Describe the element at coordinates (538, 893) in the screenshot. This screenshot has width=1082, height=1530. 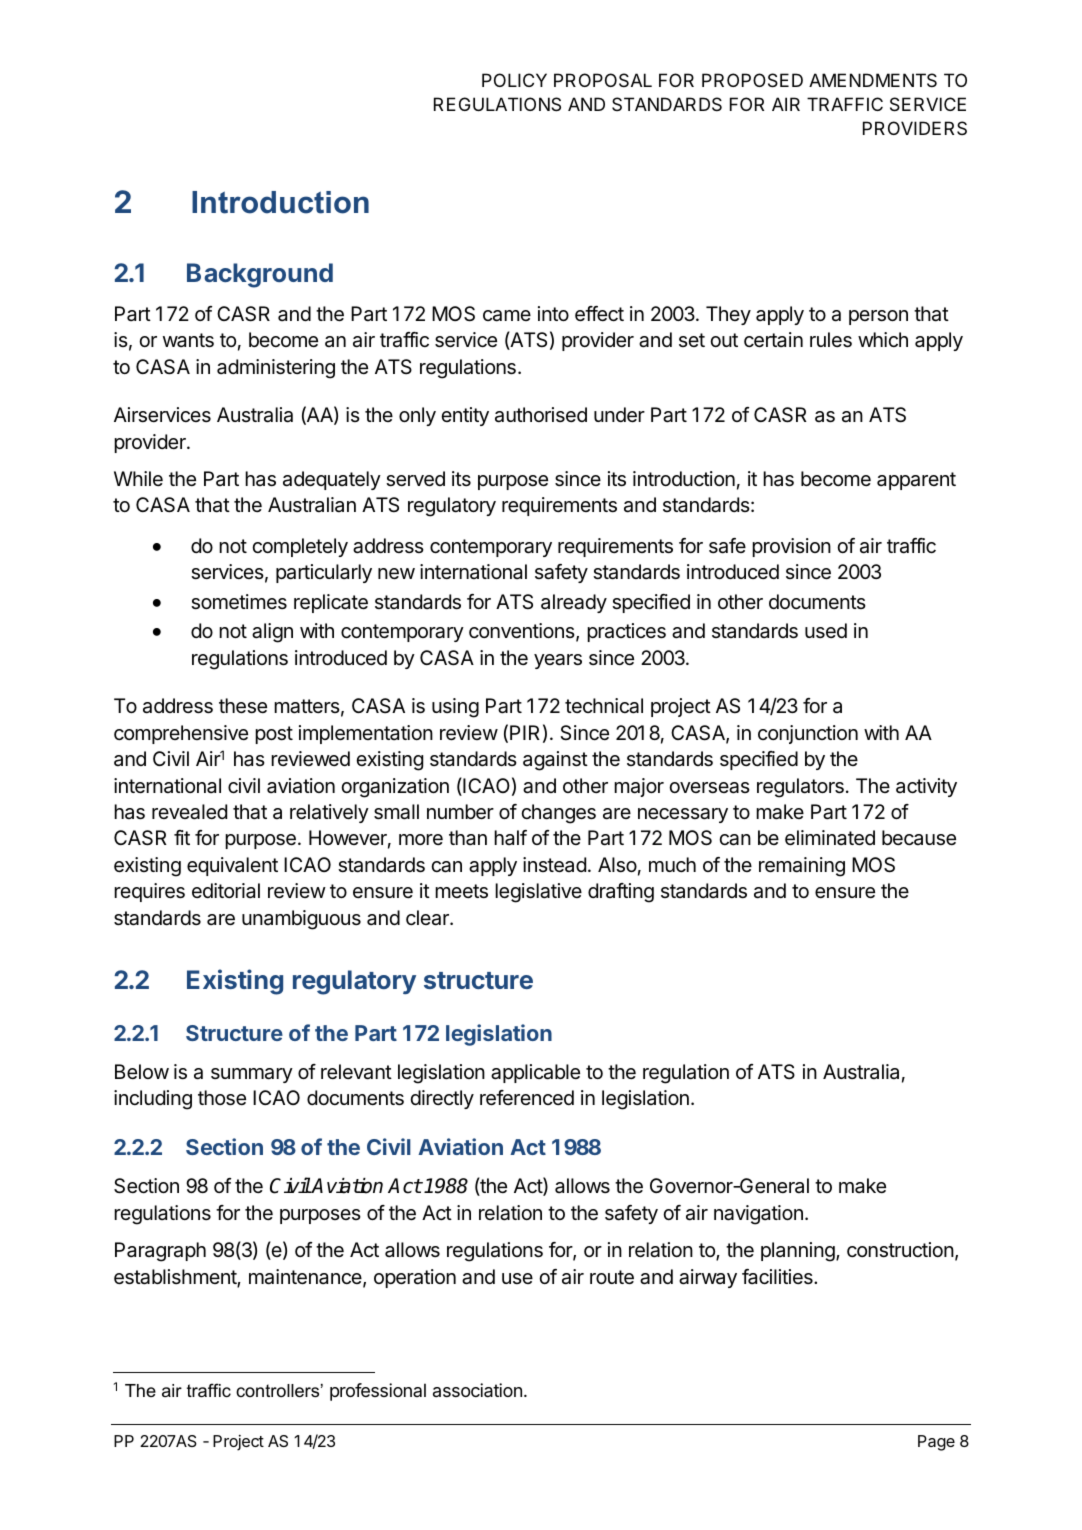
I see `legislative` at that location.
